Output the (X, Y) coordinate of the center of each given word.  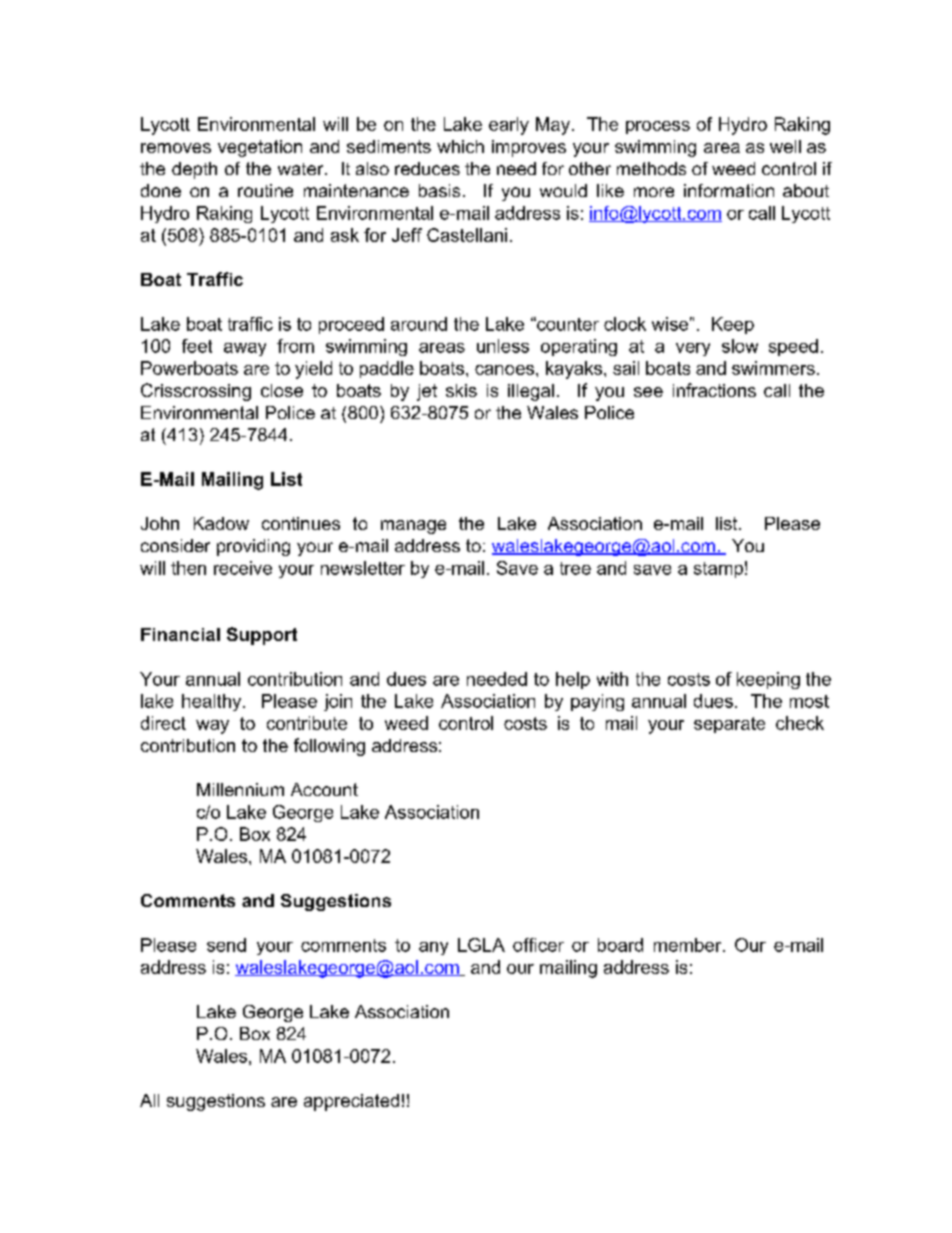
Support (262, 636)
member (689, 945)
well (785, 146)
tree (575, 568)
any (433, 948)
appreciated (351, 1102)
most (809, 701)
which (460, 146)
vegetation (260, 148)
